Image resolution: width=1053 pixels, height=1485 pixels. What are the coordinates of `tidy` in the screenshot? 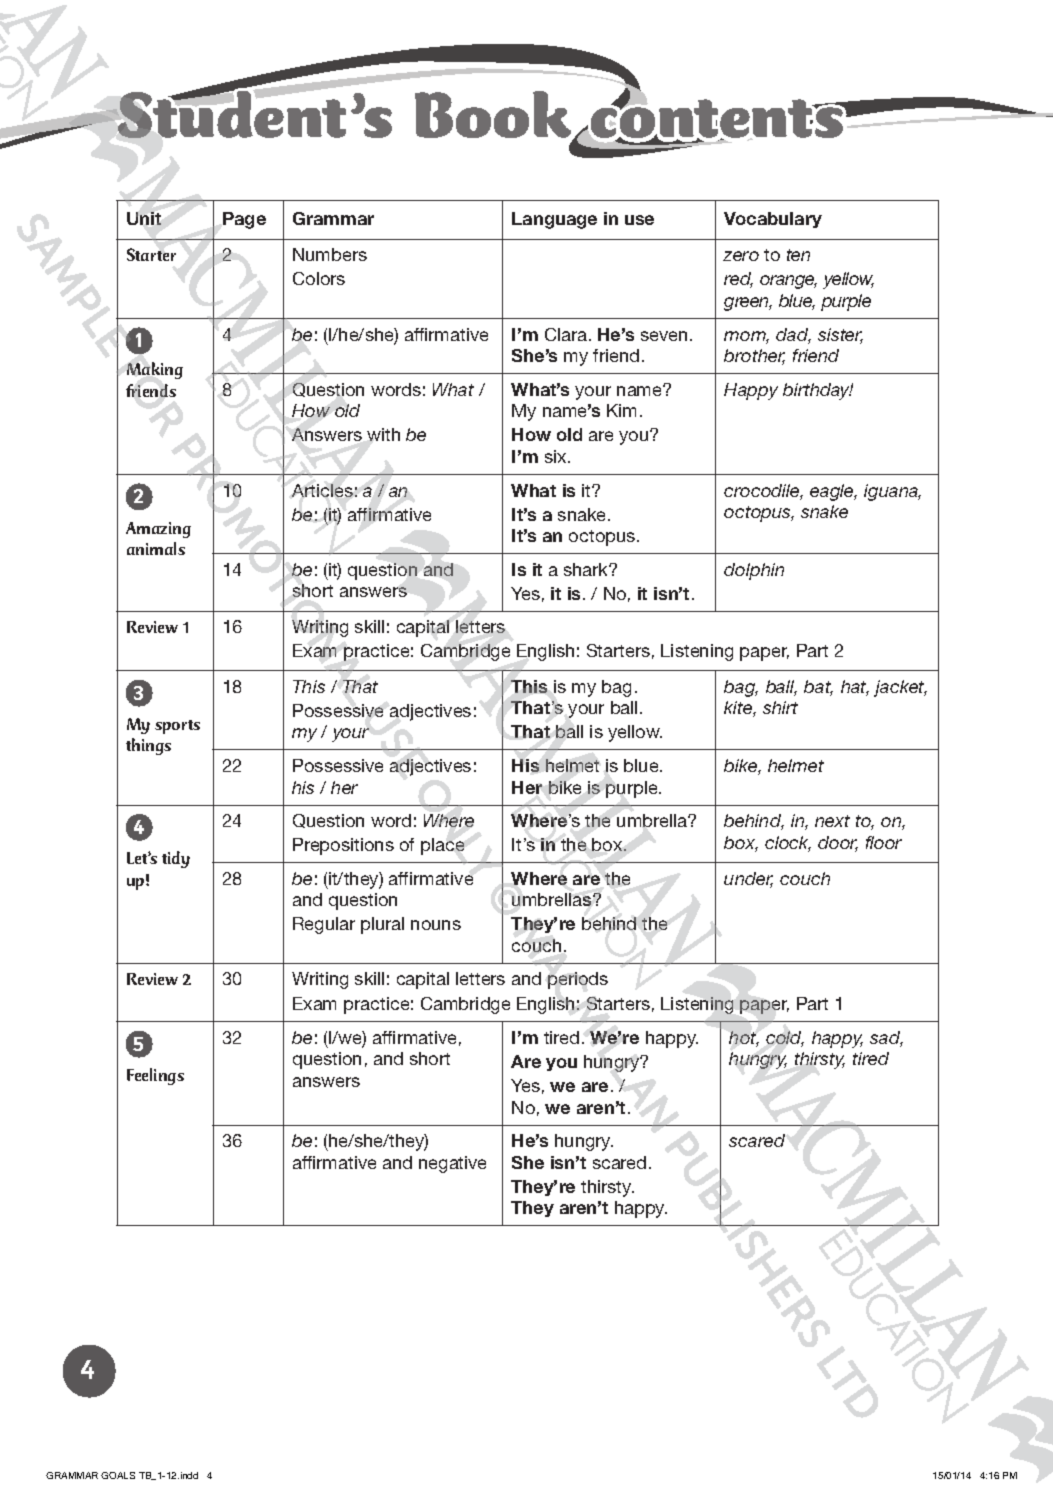 It's located at (176, 859).
